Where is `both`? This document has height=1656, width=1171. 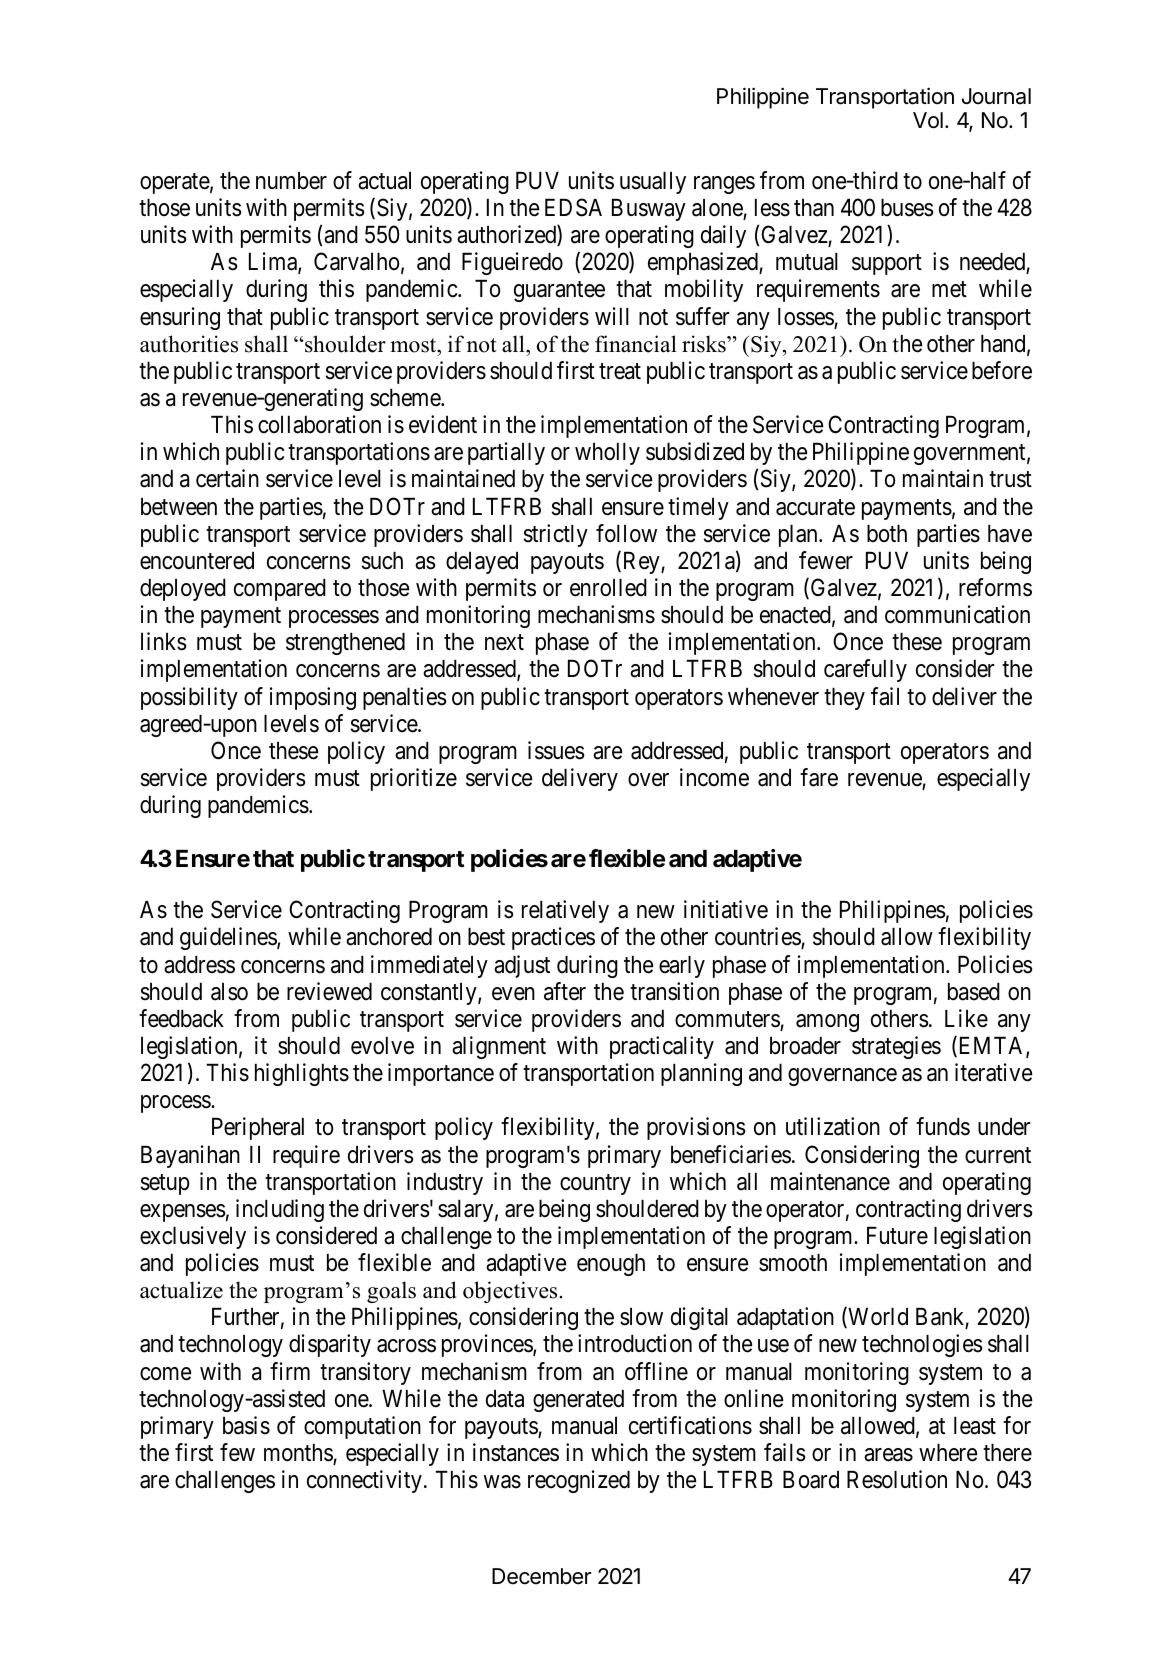 both is located at coordinates (887, 534).
